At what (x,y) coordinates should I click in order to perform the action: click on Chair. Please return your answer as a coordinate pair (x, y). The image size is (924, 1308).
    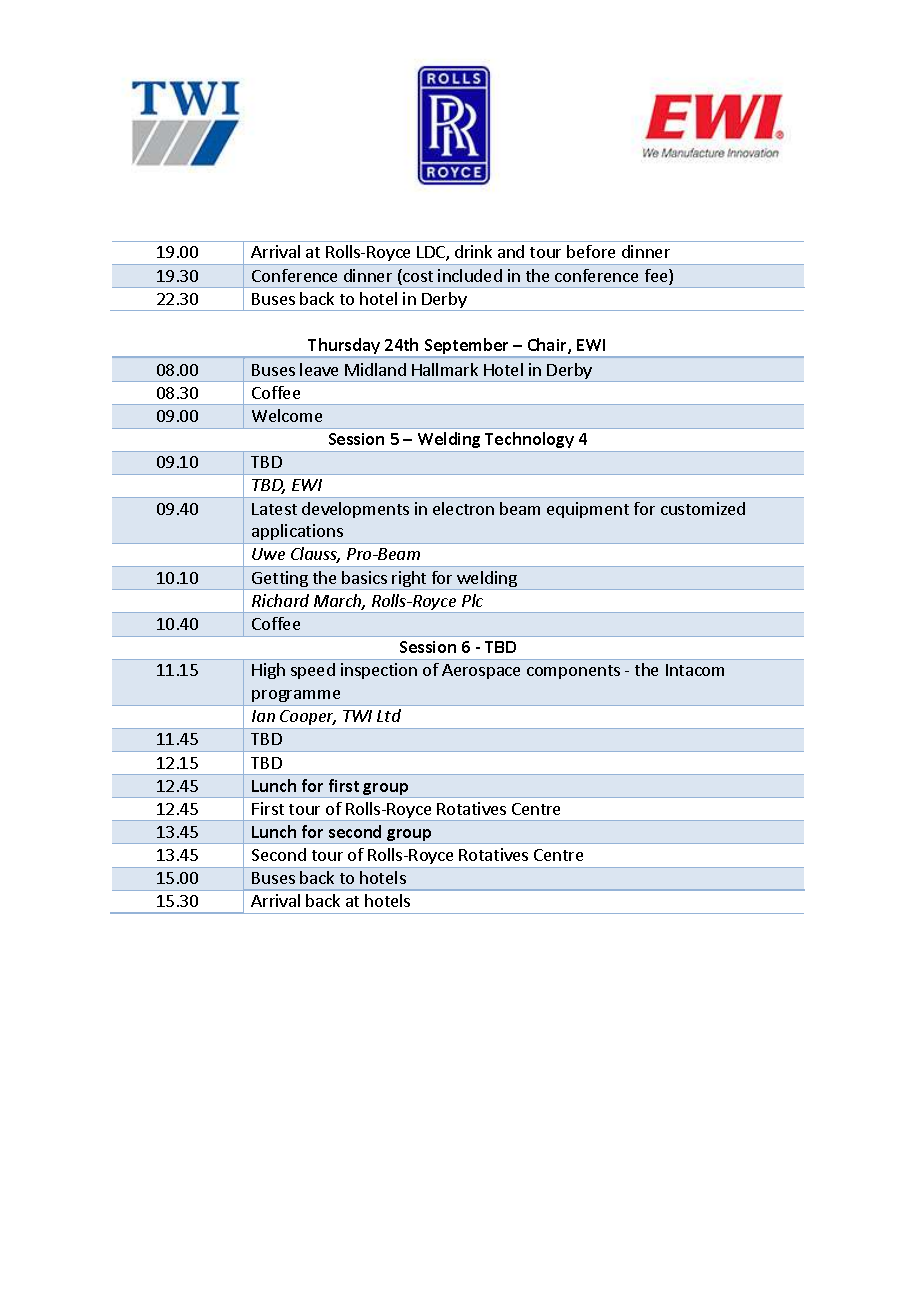
    Looking at the image, I should click on (548, 346).
